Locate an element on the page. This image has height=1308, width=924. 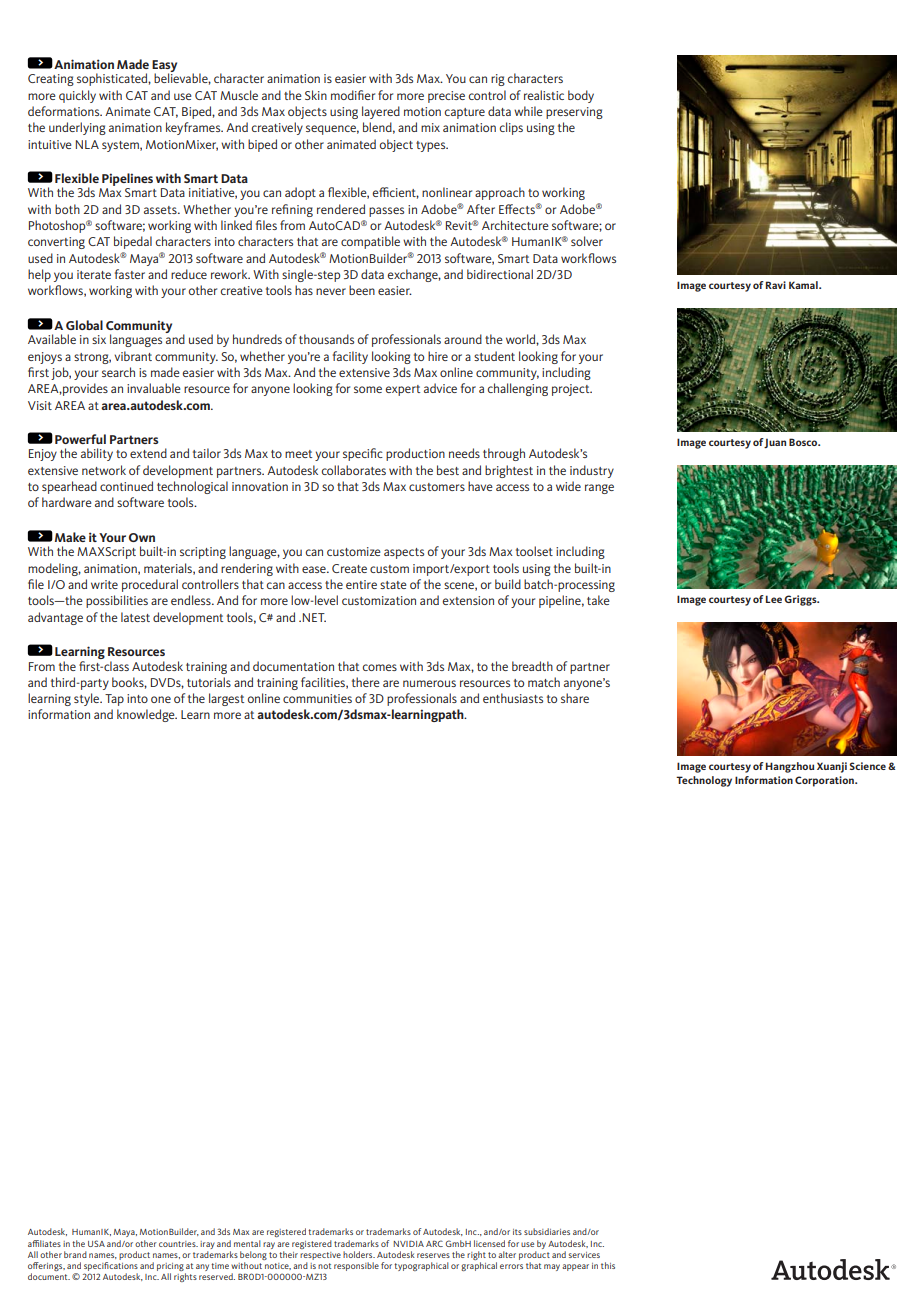
Easy is located at coordinates (164, 67).
